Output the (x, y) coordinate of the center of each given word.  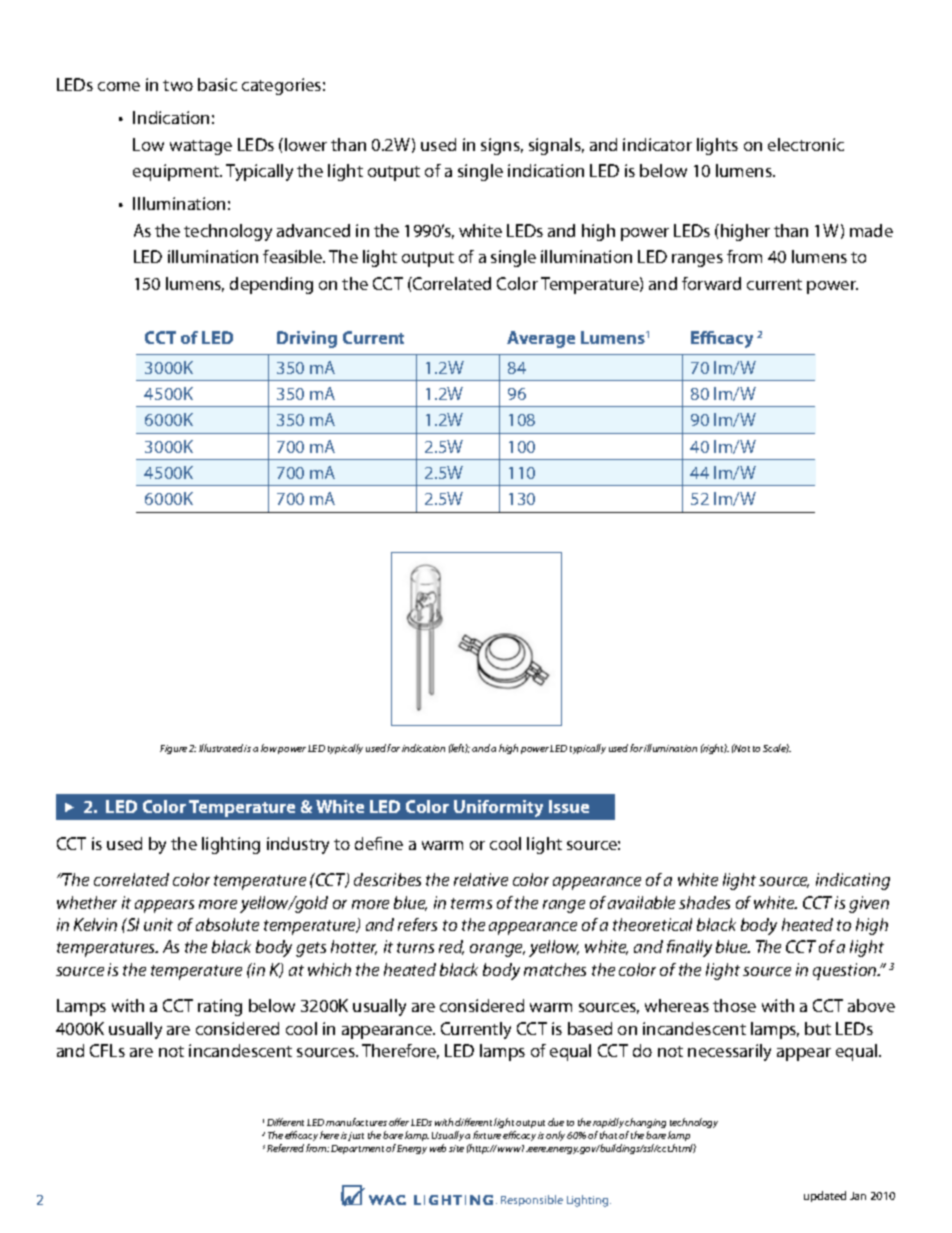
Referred (285, 1148)
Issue (569, 806)
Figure (173, 749)
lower (306, 144)
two (178, 85)
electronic (806, 144)
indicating (853, 881)
